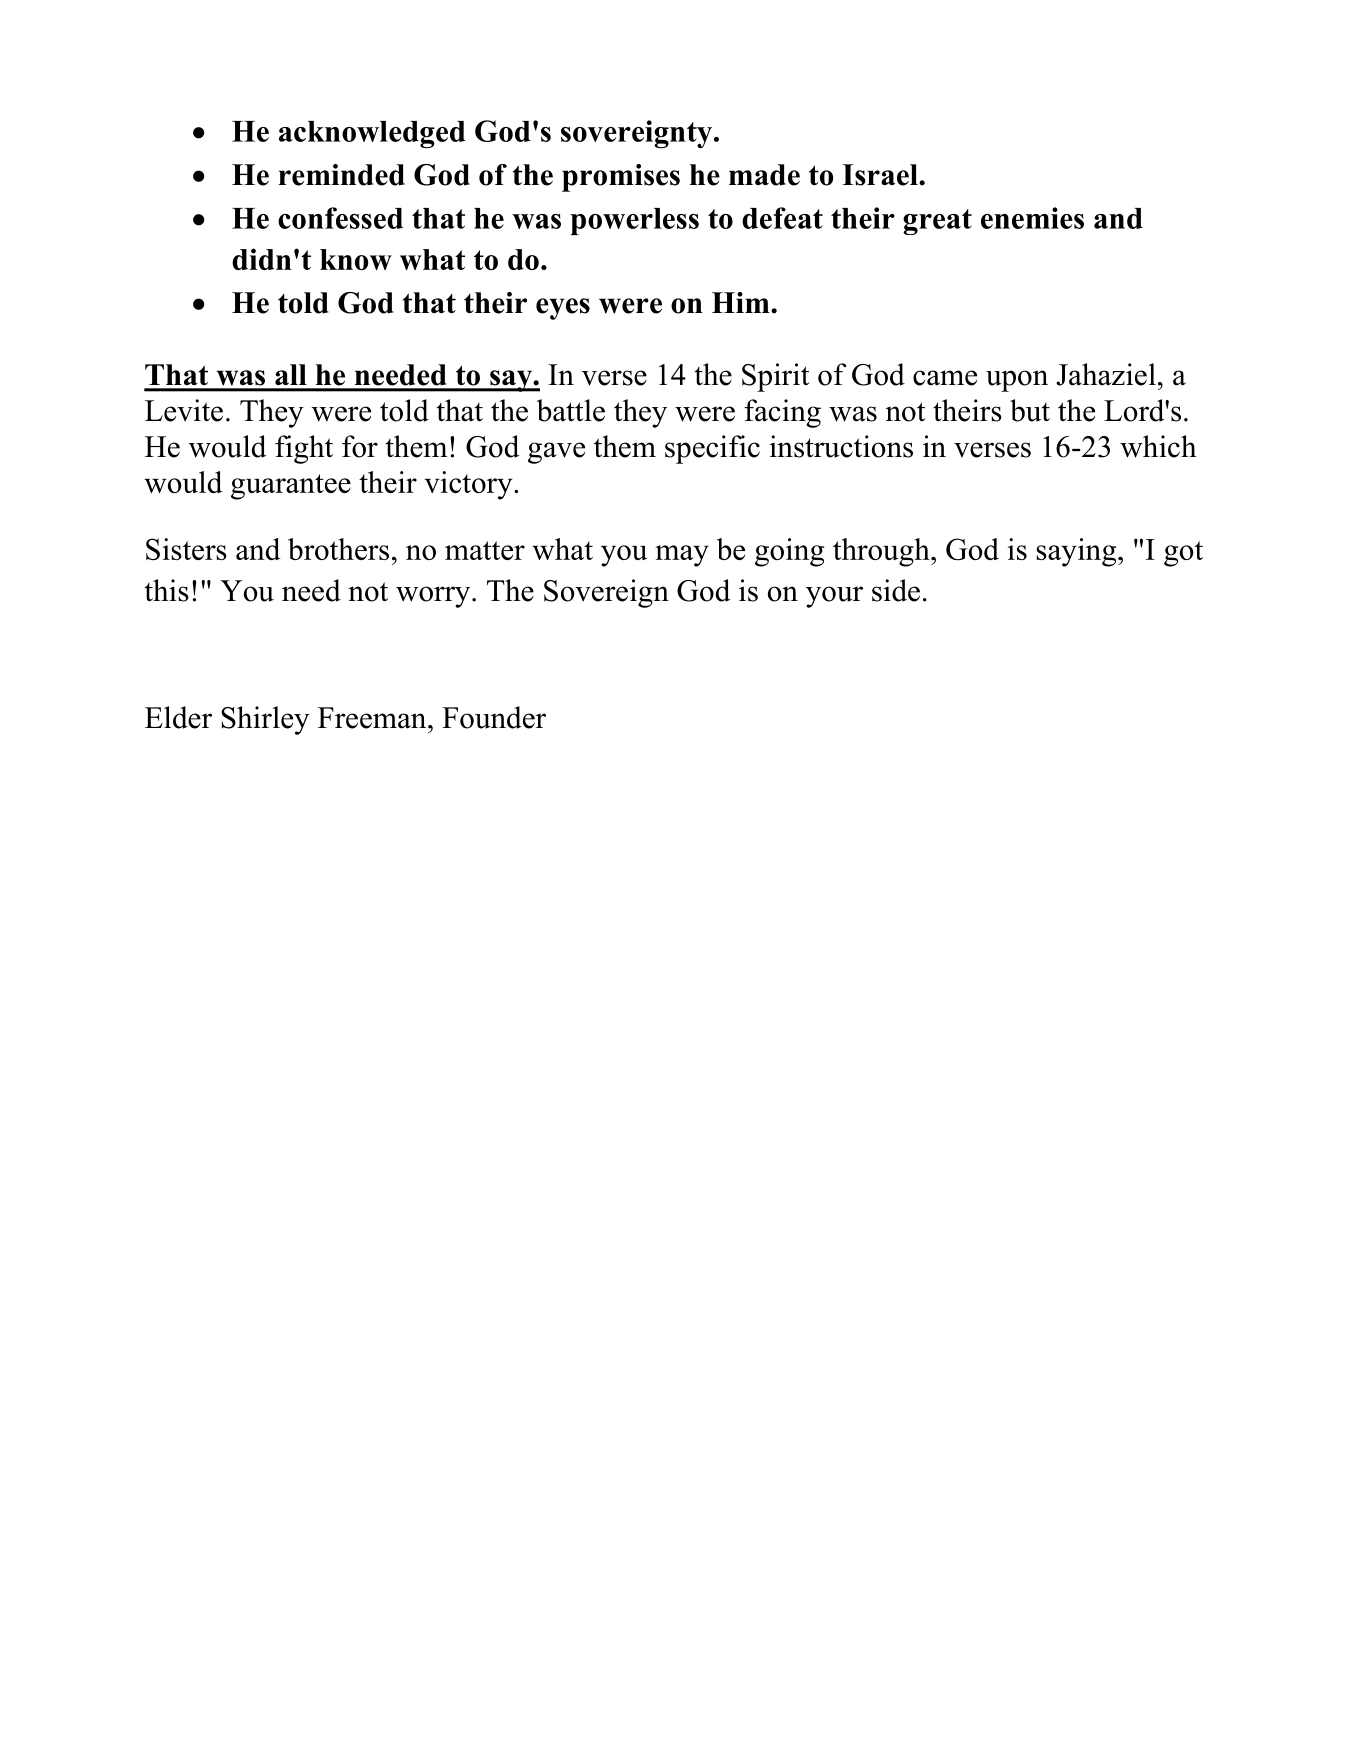 The width and height of the document is (1363, 1764). Describe the element at coordinates (338, 549) in the document. I see `brothers` at that location.
